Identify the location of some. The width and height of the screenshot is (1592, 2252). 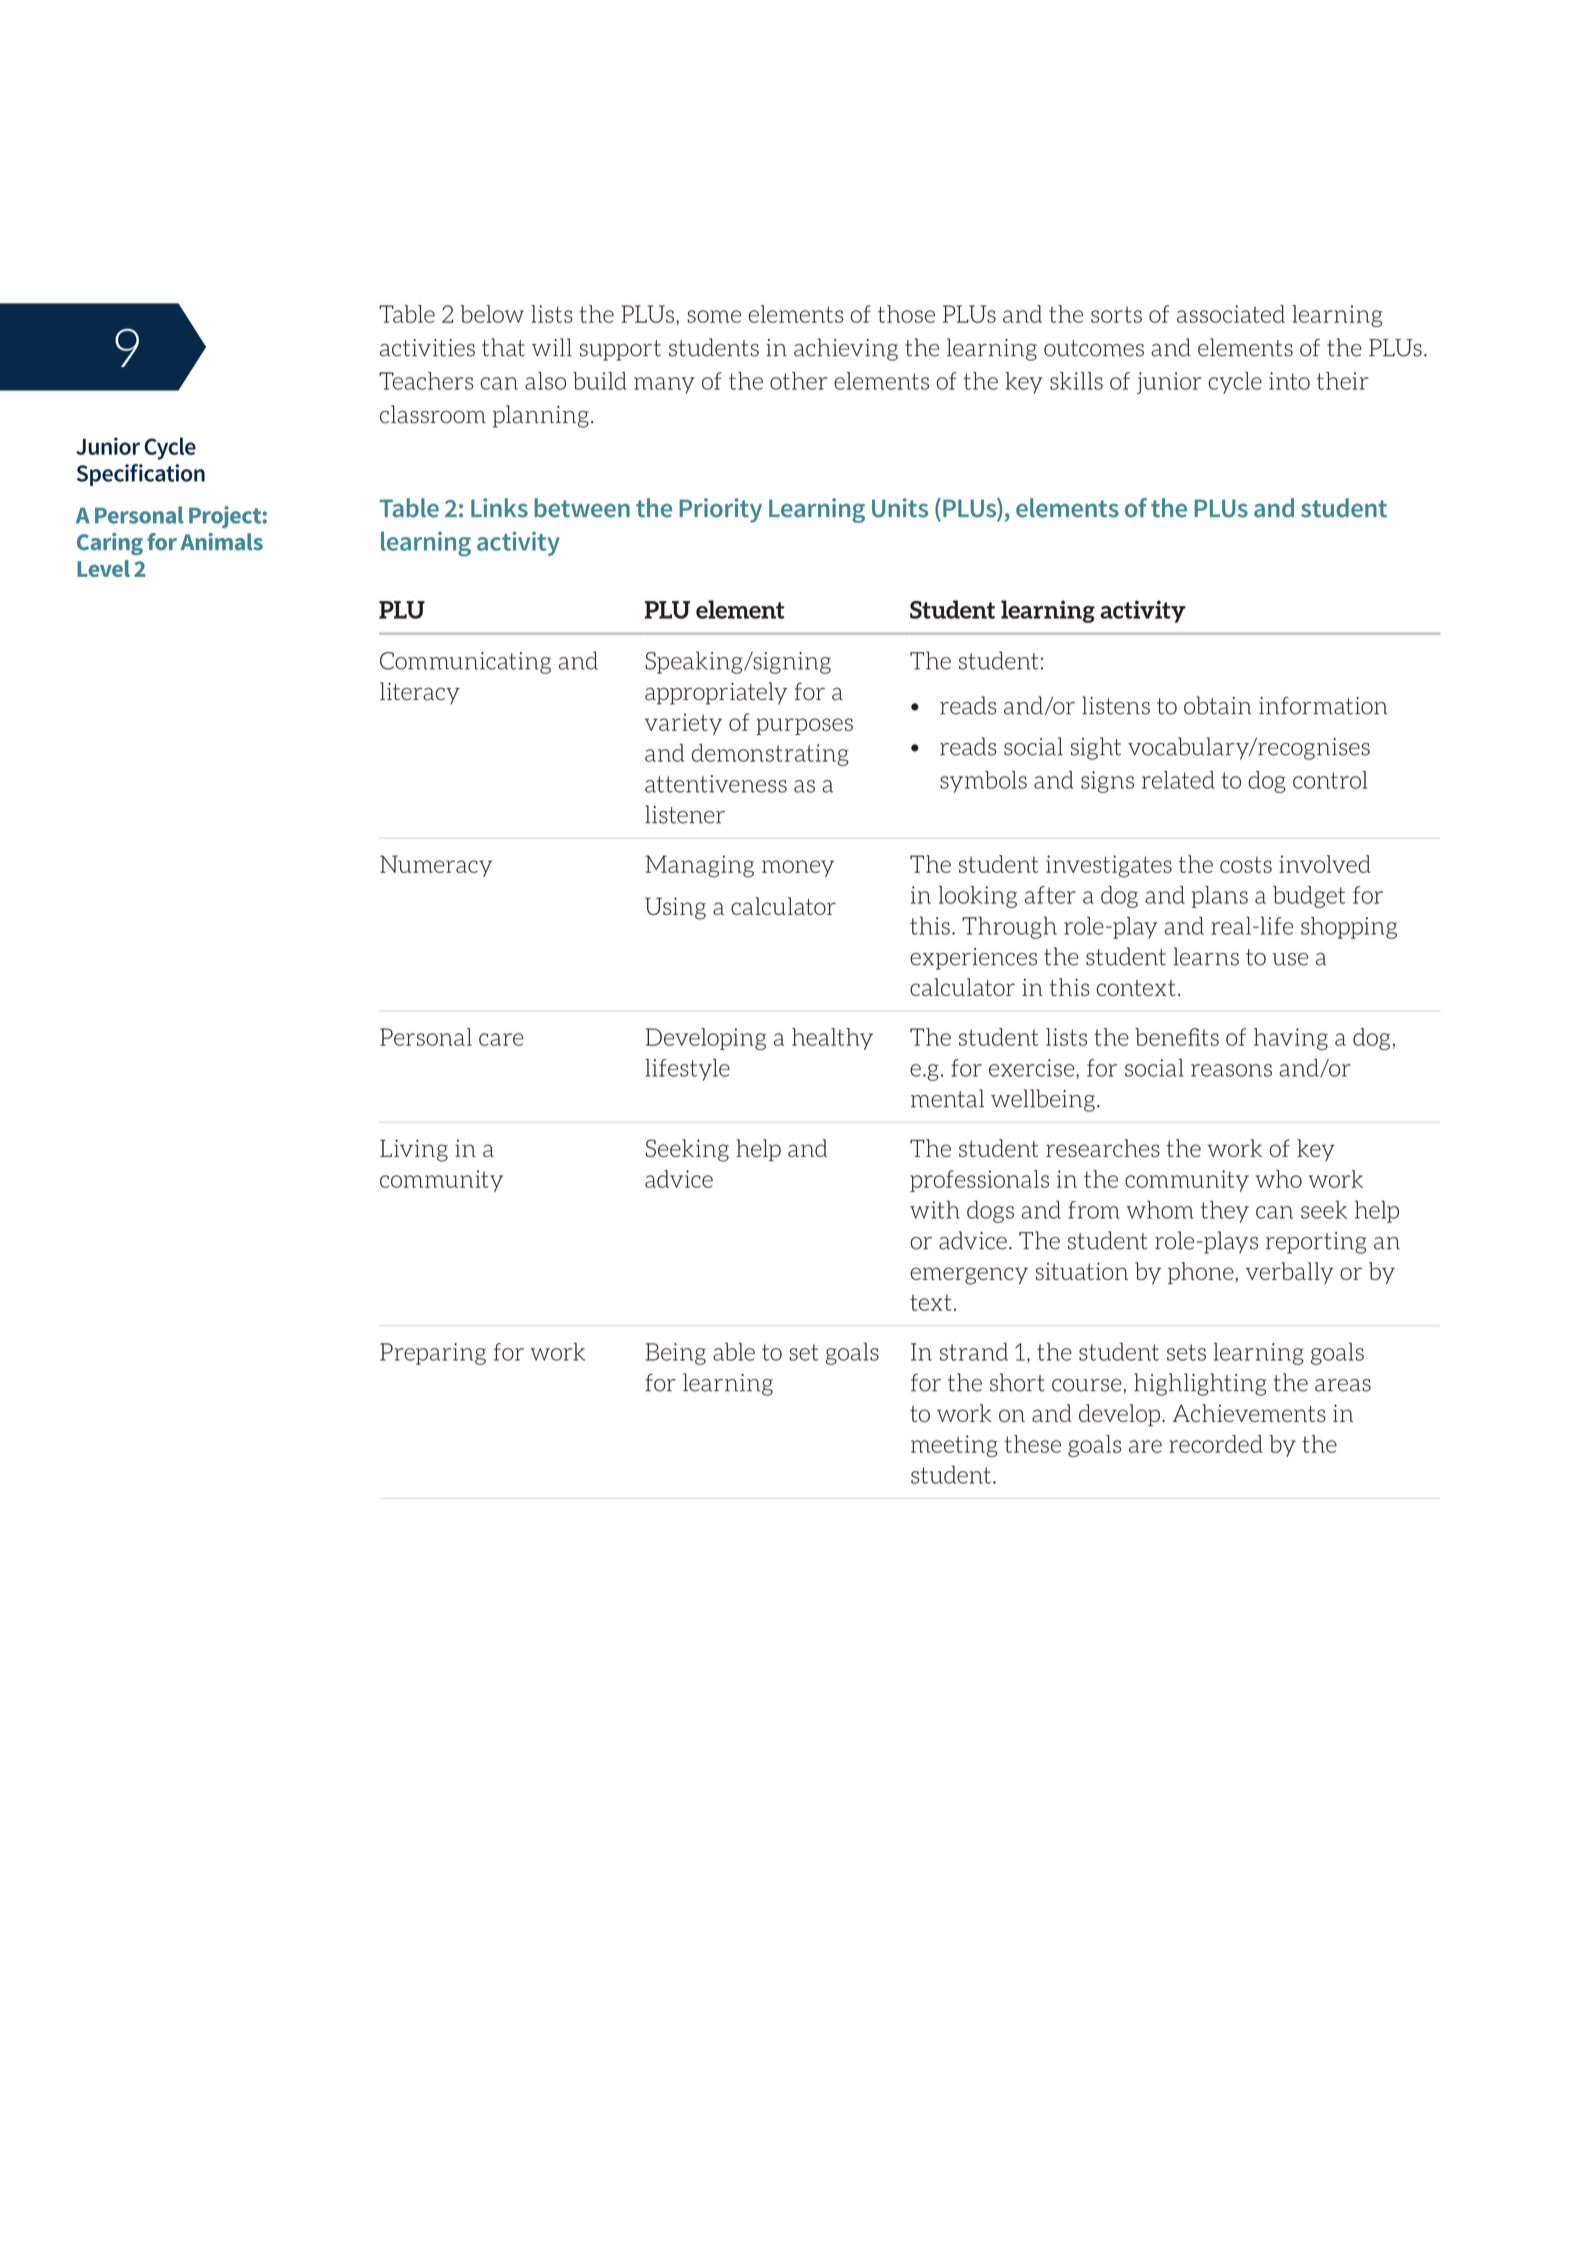
(714, 316).
